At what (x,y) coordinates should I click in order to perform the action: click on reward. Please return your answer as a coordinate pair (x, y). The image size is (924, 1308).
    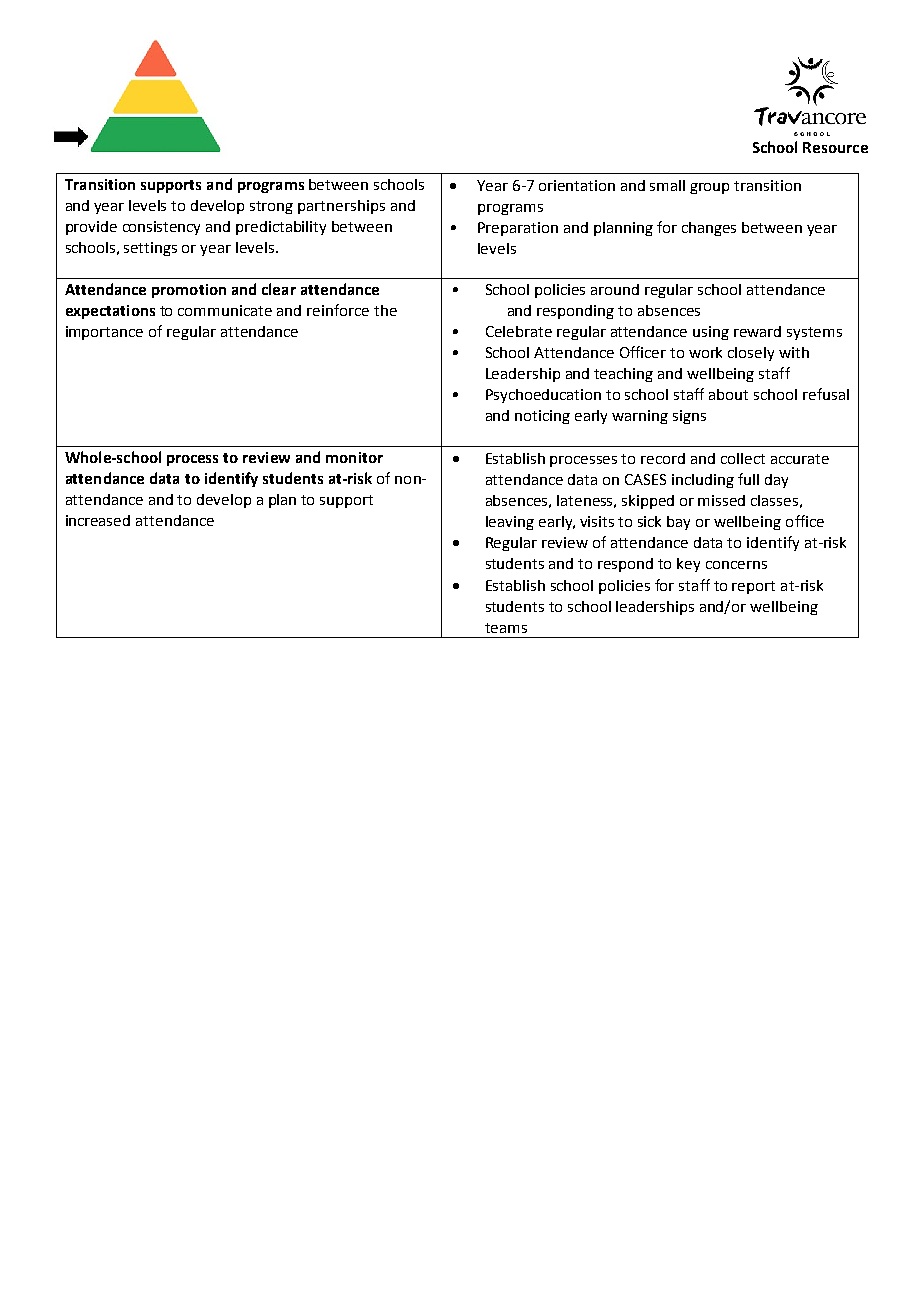
    Looking at the image, I should click on (757, 331).
